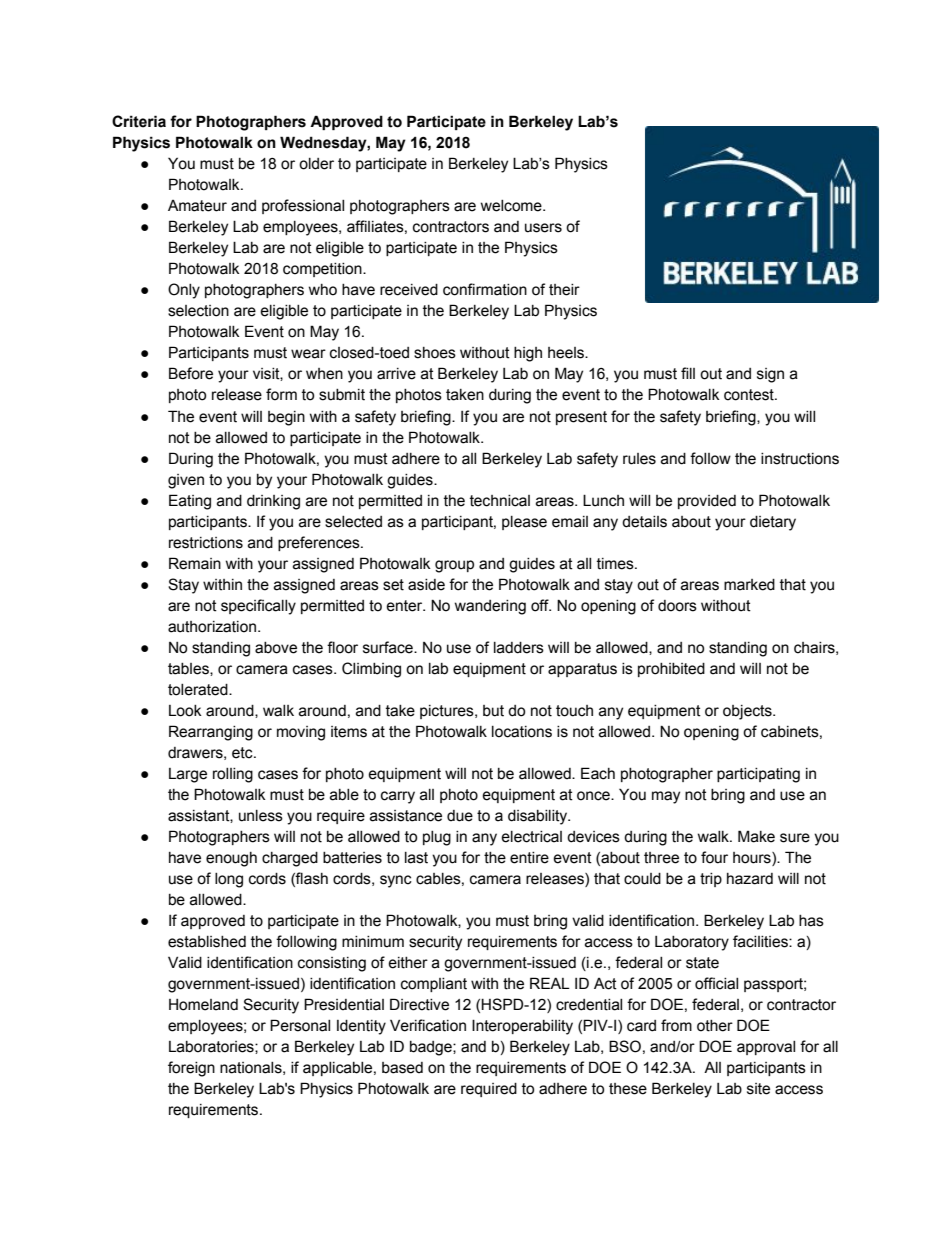 The height and width of the image is (1233, 952). I want to click on foreign, so click(191, 1069).
